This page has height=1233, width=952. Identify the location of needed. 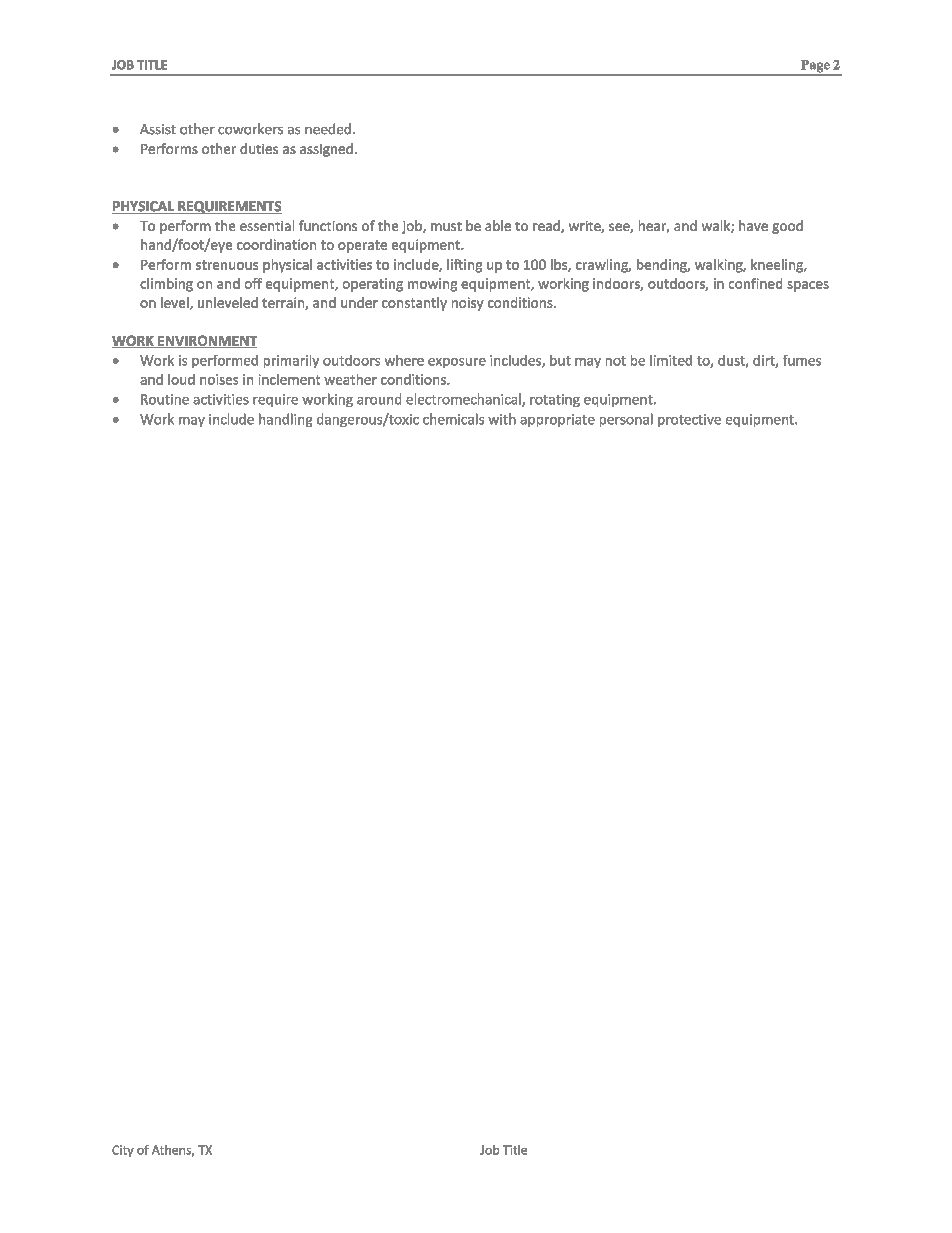
(328, 129).
